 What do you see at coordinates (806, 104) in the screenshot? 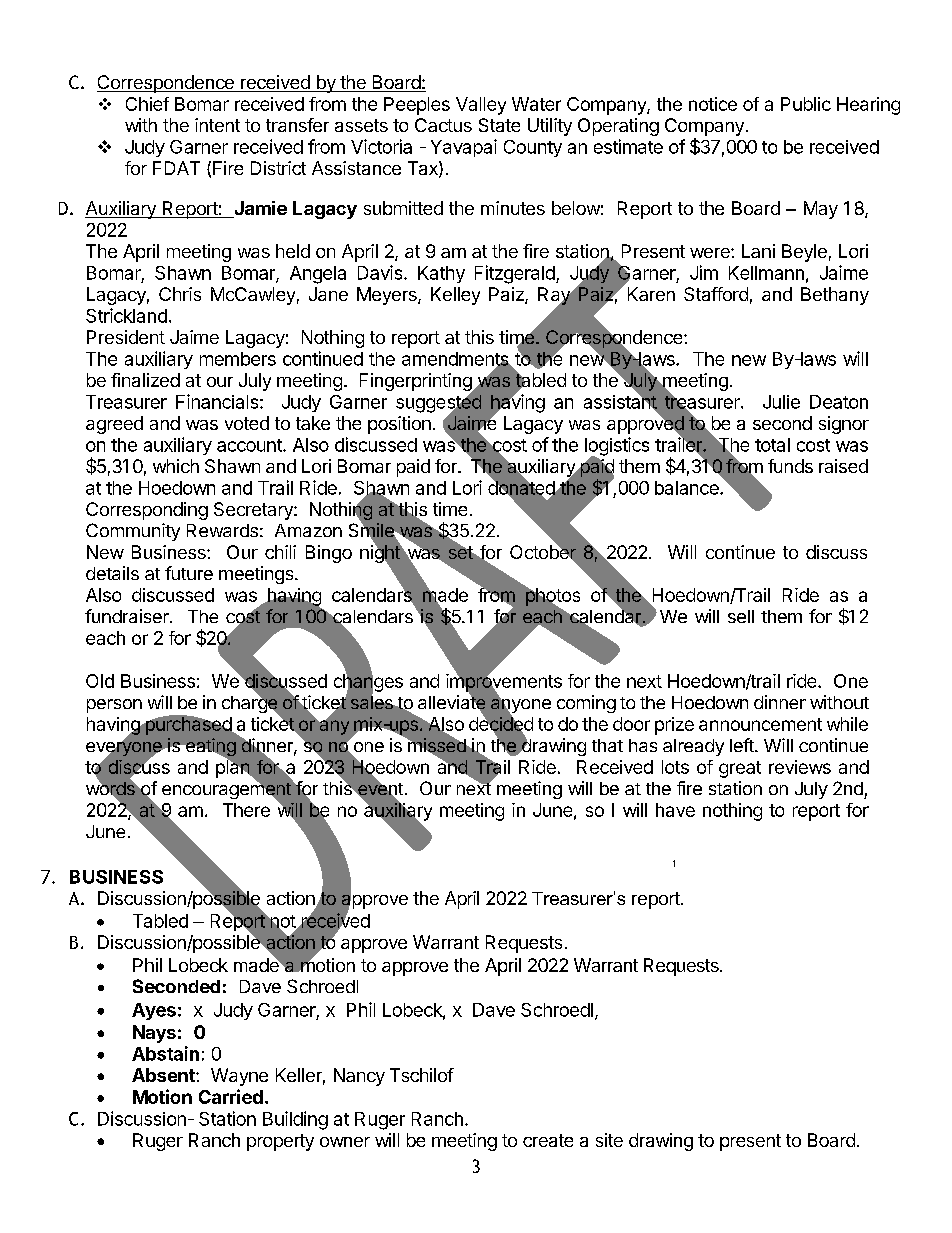
I see `Public` at bounding box center [806, 104].
